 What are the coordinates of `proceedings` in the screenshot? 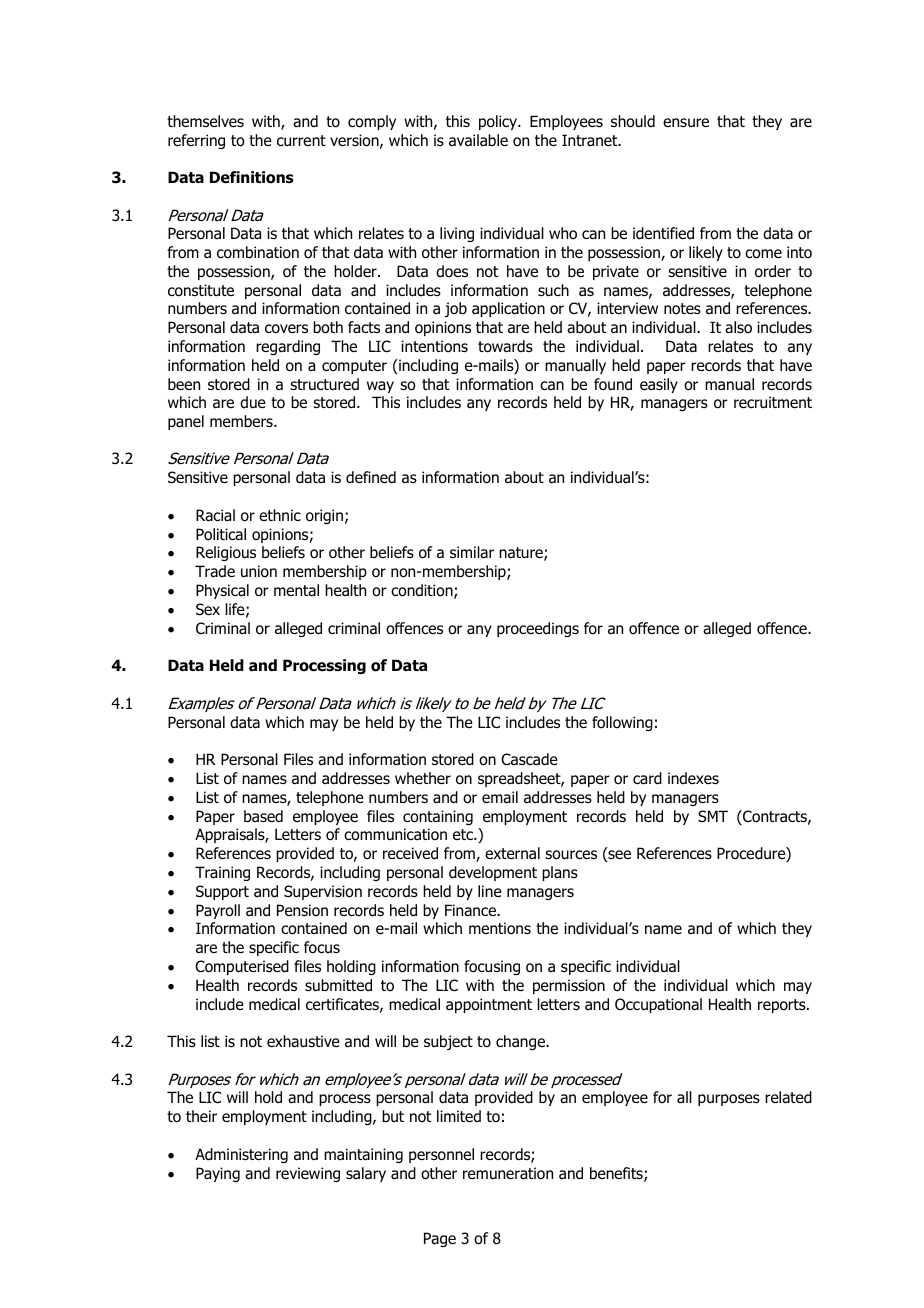 It's located at (538, 629).
